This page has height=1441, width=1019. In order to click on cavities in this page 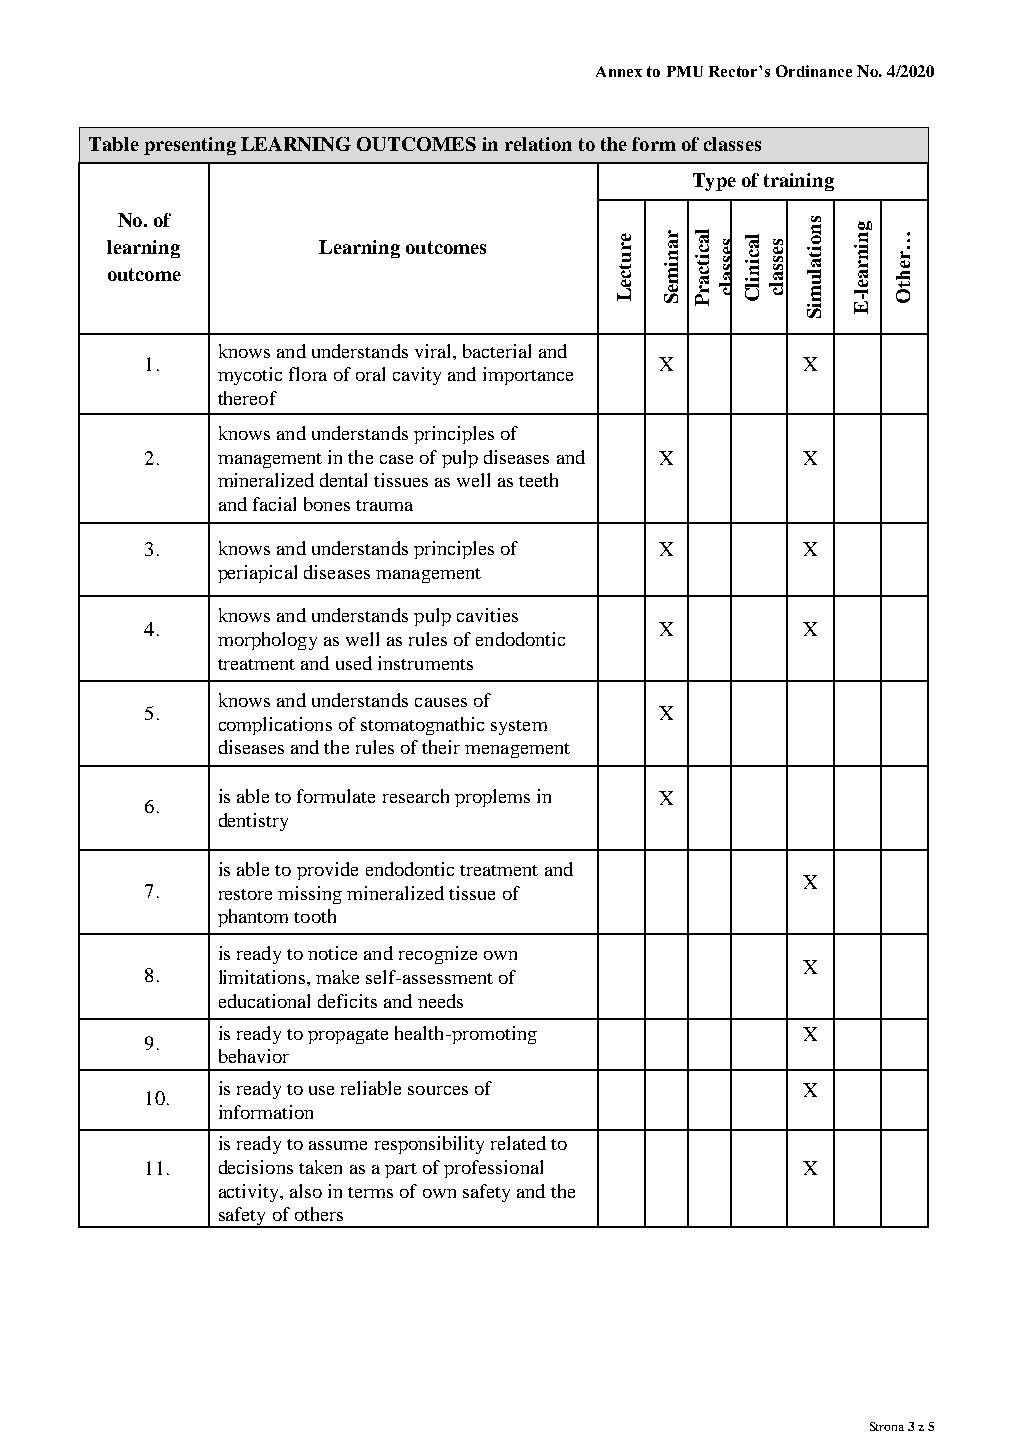, I will do `click(487, 615)`.
